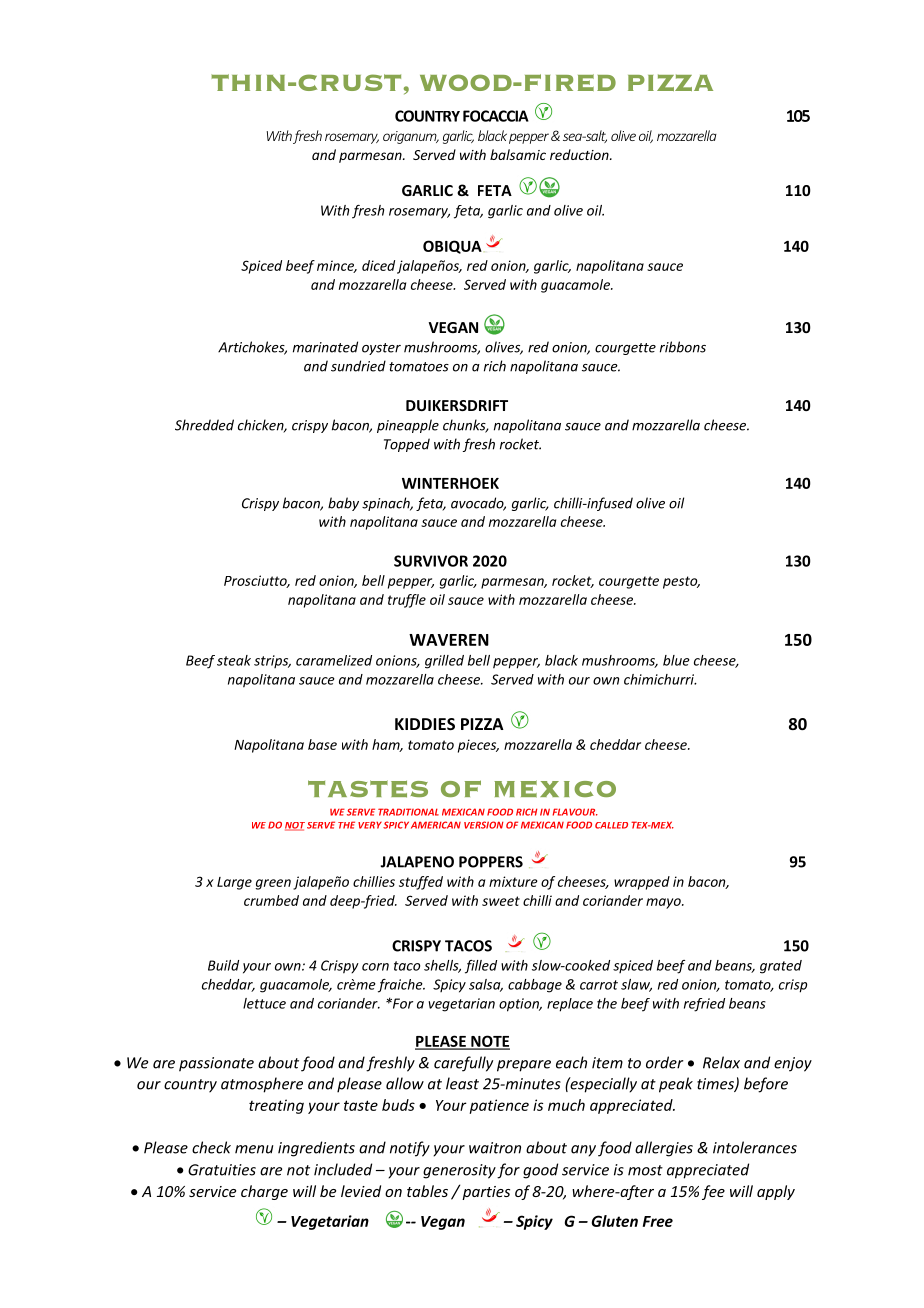  I want to click on charge, so click(264, 1192).
